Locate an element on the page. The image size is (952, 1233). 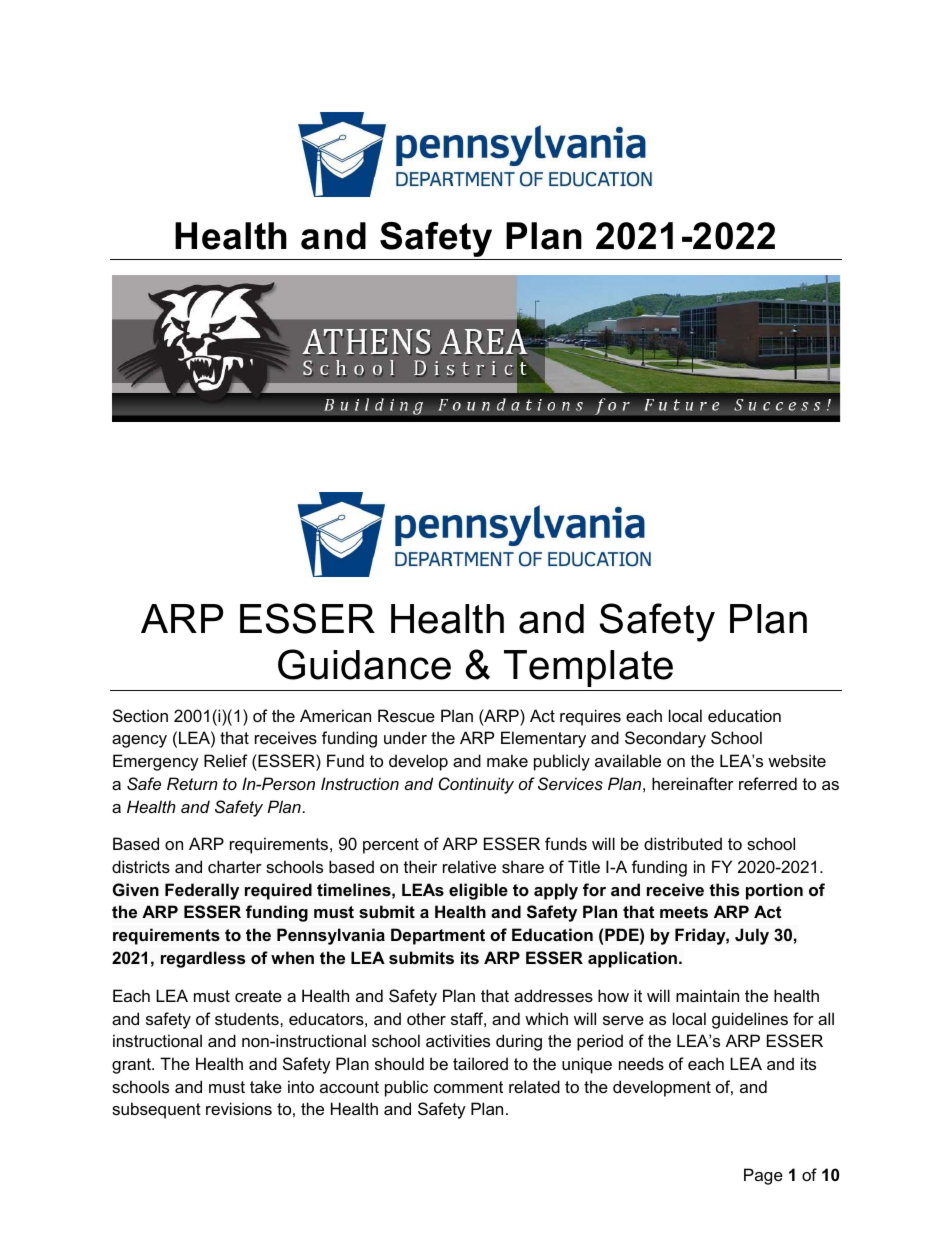
revisions is located at coordinates (239, 1108).
